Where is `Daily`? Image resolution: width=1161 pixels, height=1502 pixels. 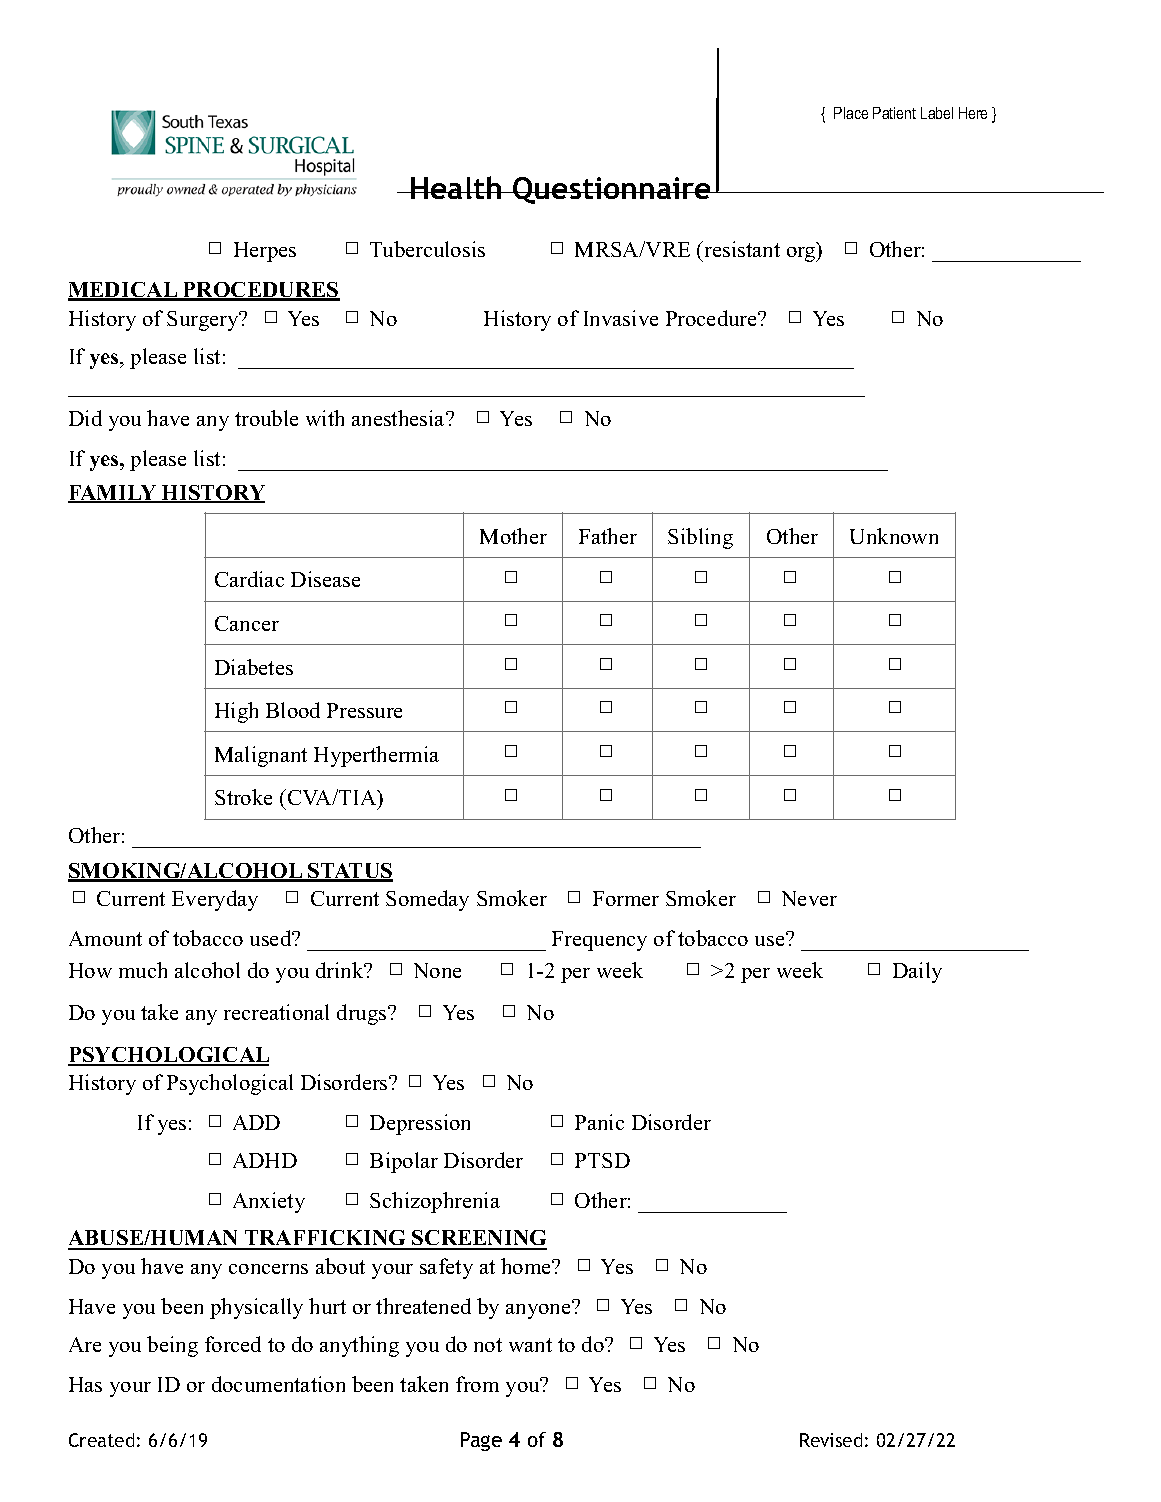 Daily is located at coordinates (917, 972).
